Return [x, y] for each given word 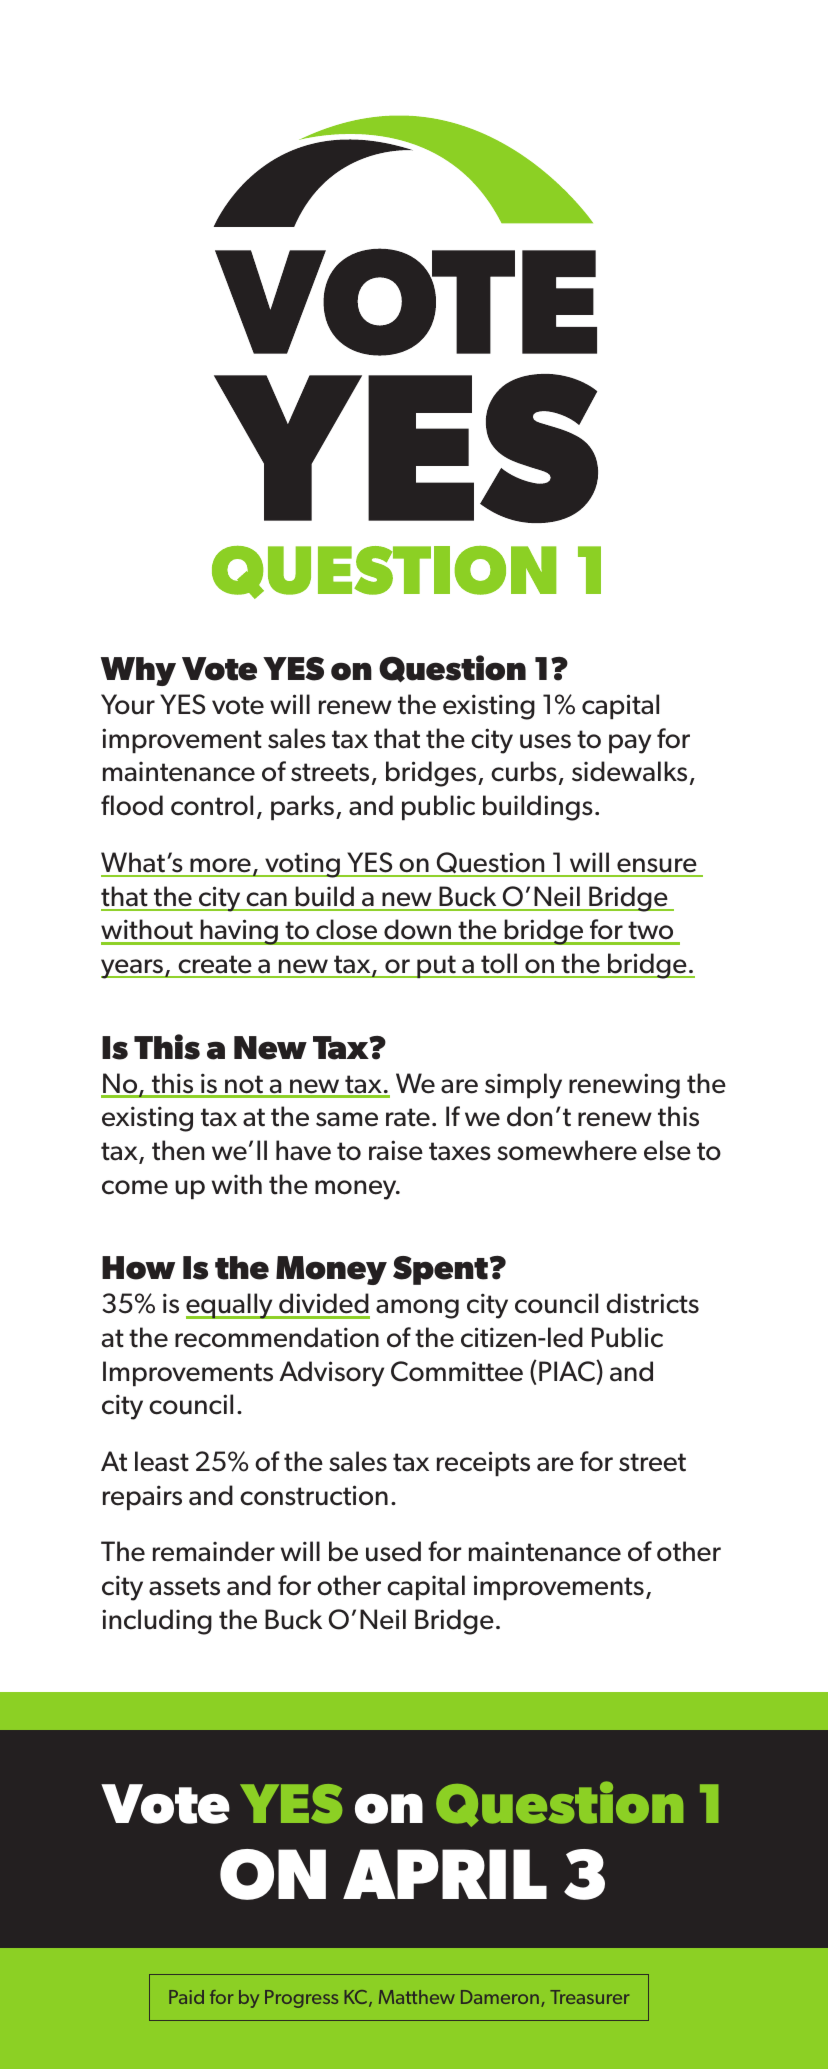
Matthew [417, 1997]
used [393, 1551]
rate [408, 1117]
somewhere [567, 1150]
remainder [214, 1551]
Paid [186, 1997]
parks [302, 807]
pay [630, 744]
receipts [483, 1463]
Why [138, 671]
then [178, 1150]
